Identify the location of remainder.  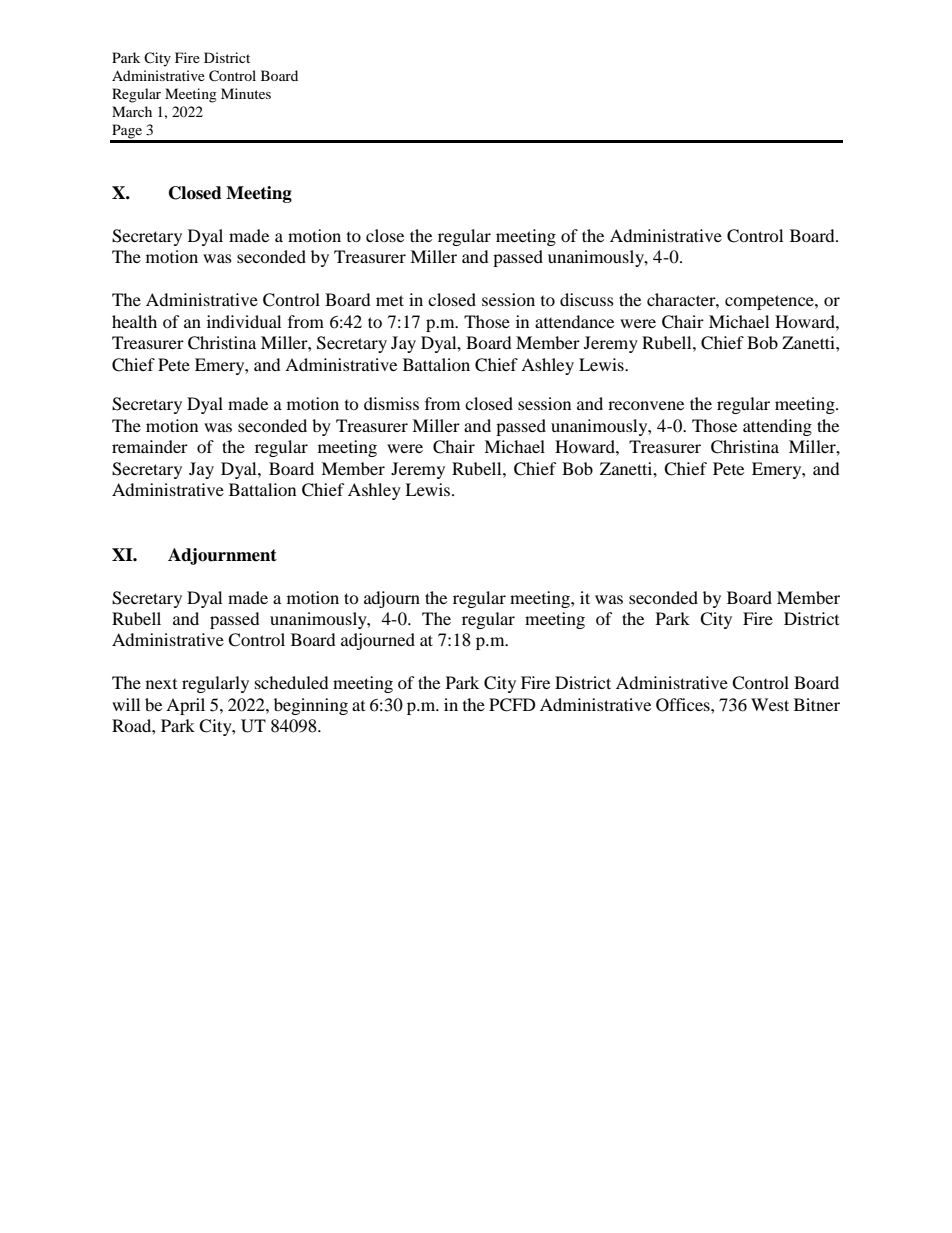
(150, 446).
